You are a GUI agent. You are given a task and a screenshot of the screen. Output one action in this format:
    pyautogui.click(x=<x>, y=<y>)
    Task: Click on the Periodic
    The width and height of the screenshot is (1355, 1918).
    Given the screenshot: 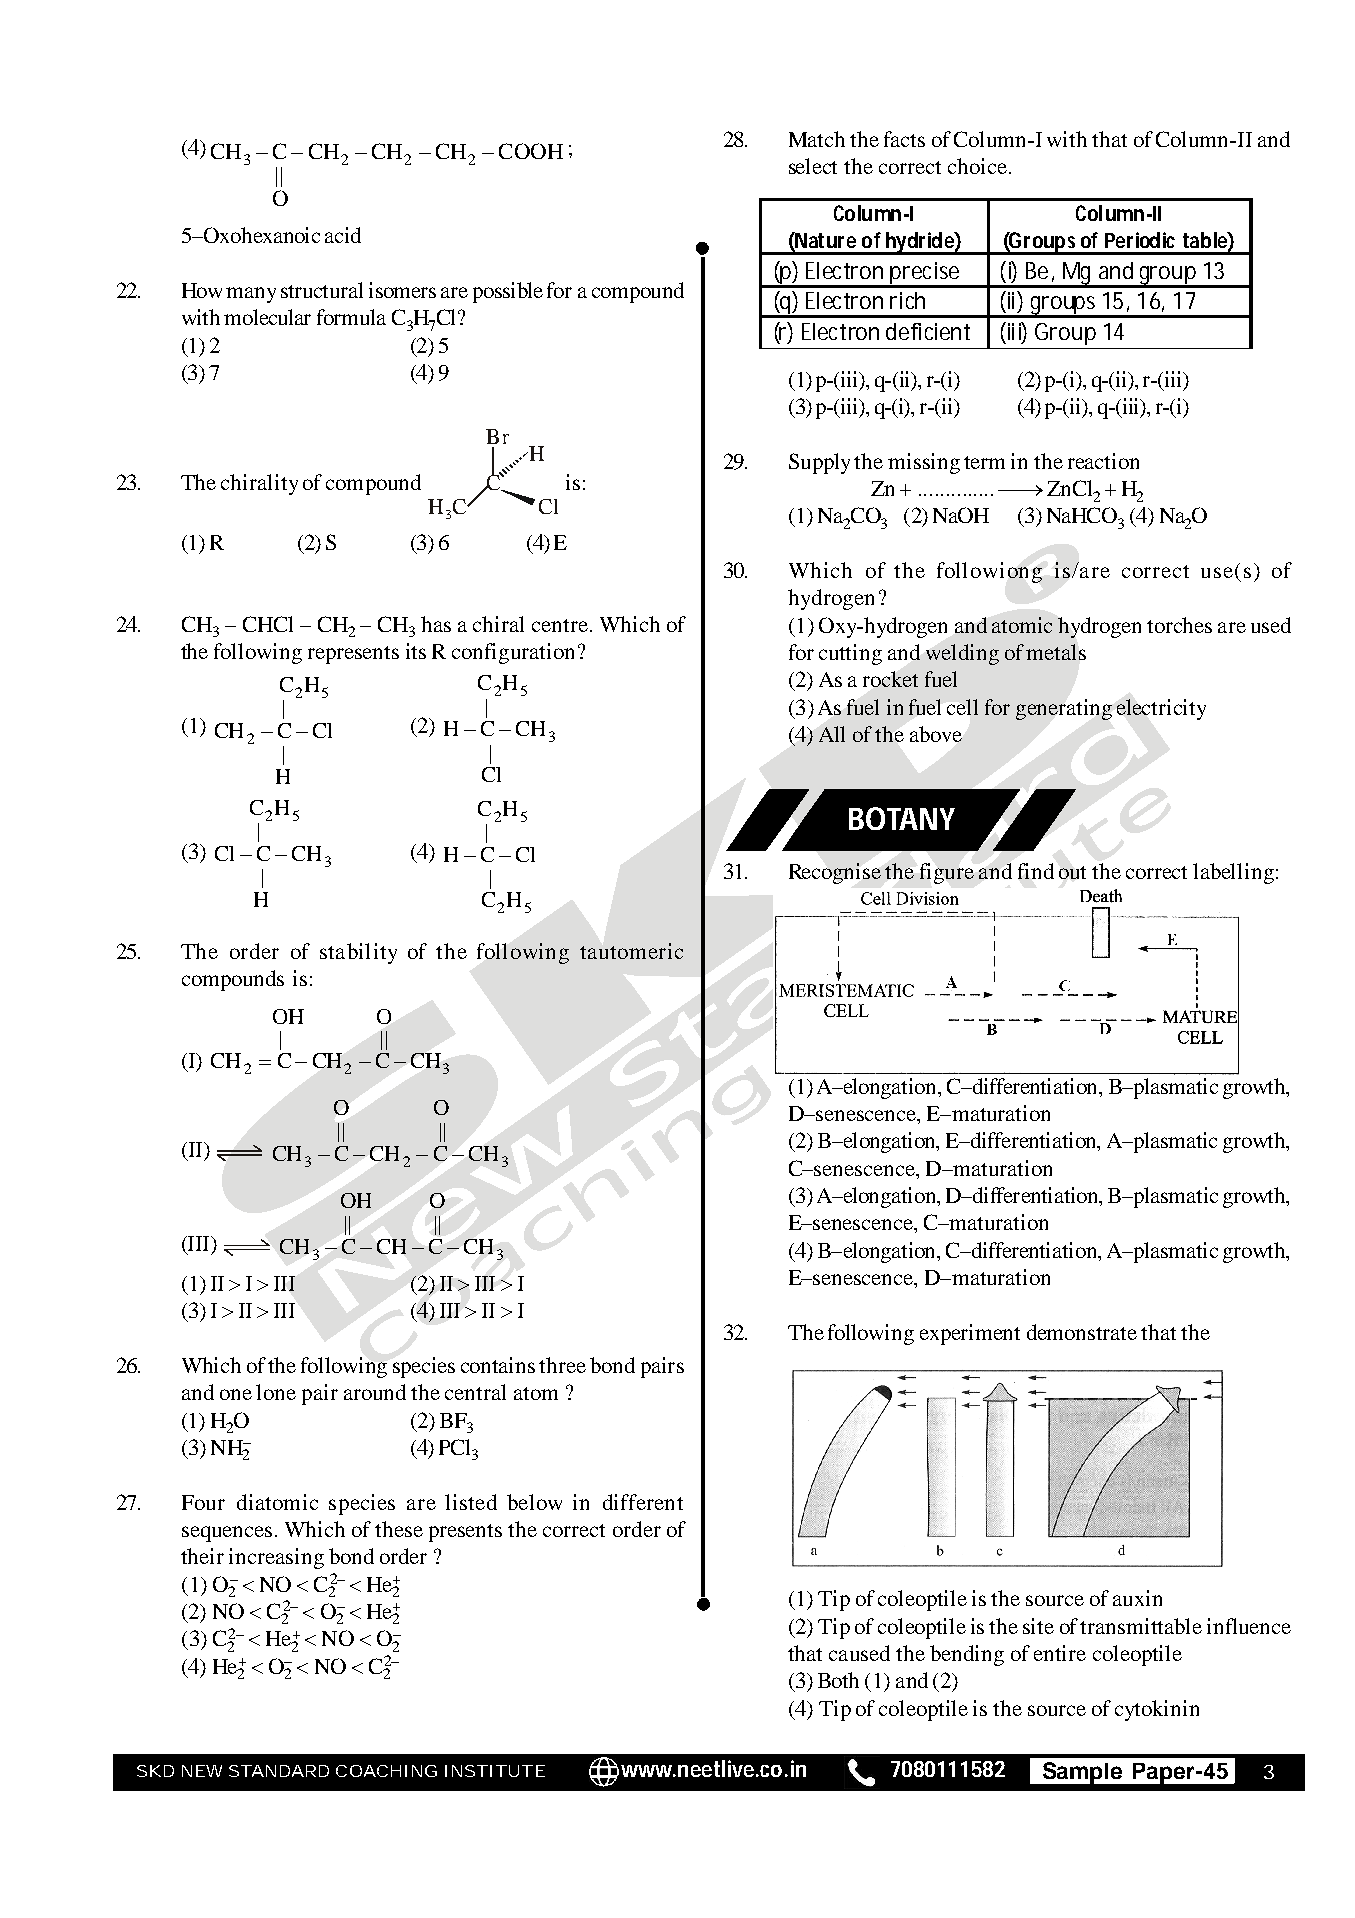 What is the action you would take?
    pyautogui.click(x=1140, y=240)
